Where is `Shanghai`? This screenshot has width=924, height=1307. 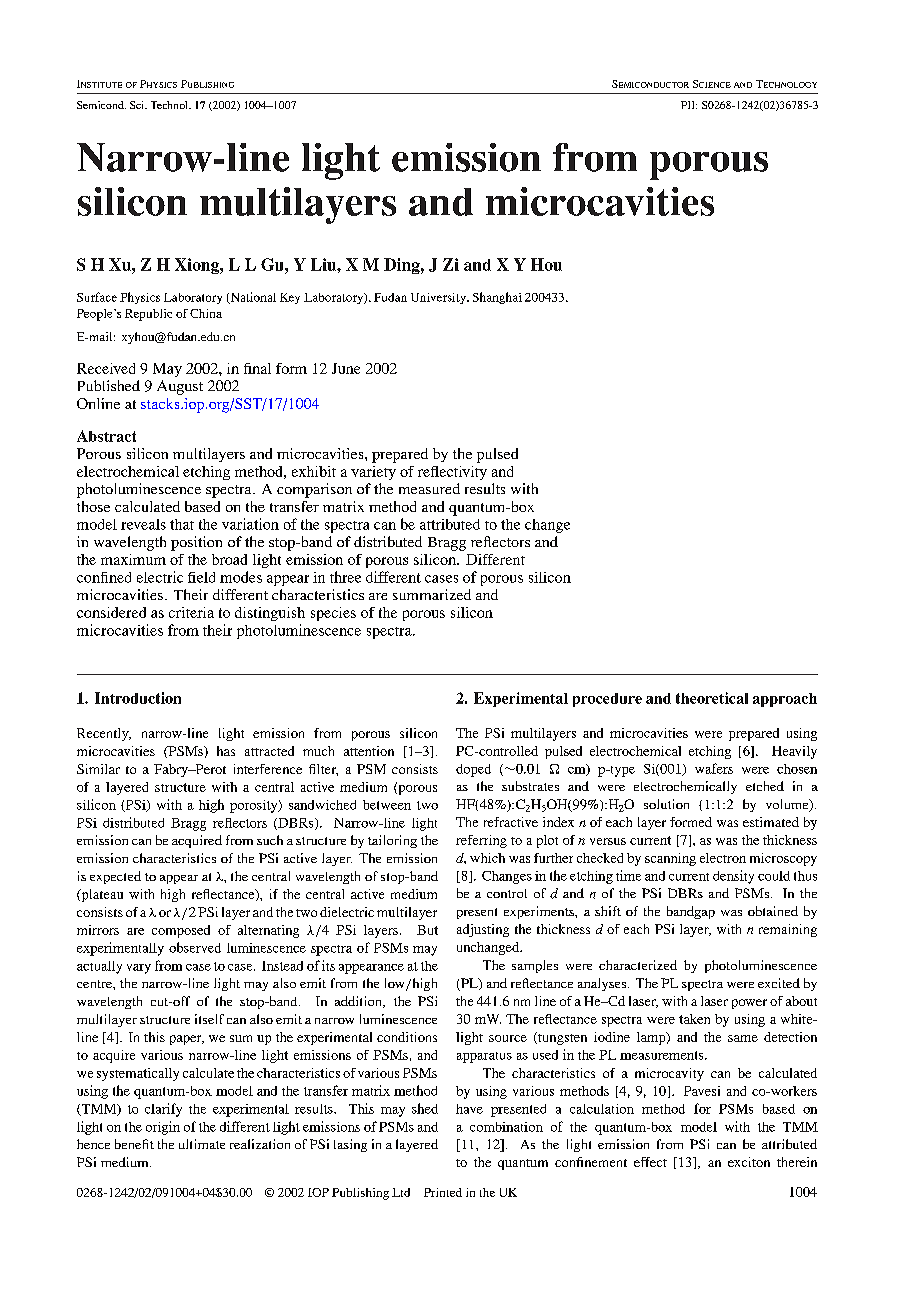 Shanghai is located at coordinates (497, 298).
